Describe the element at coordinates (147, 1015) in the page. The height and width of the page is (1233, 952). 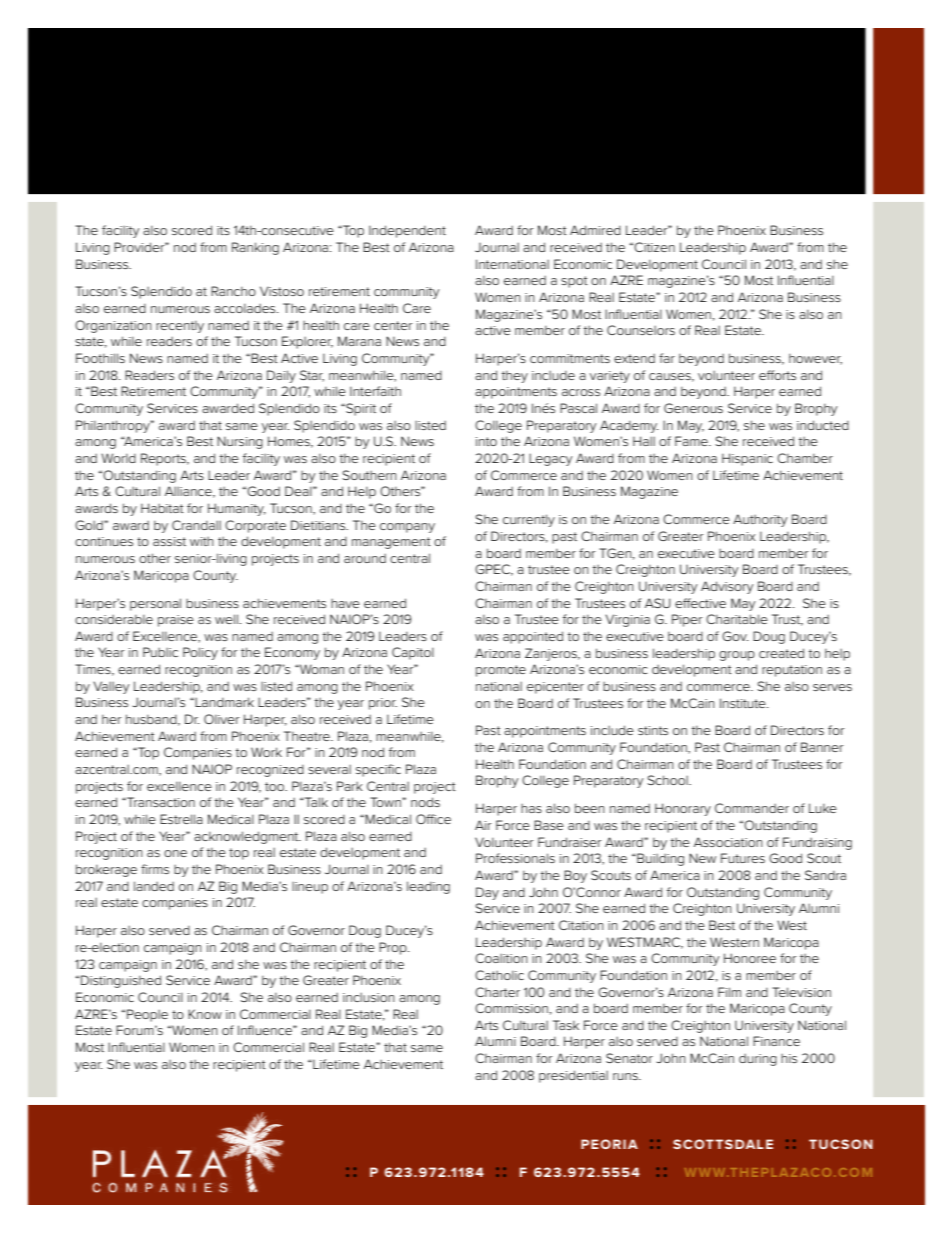
I see `People` at that location.
